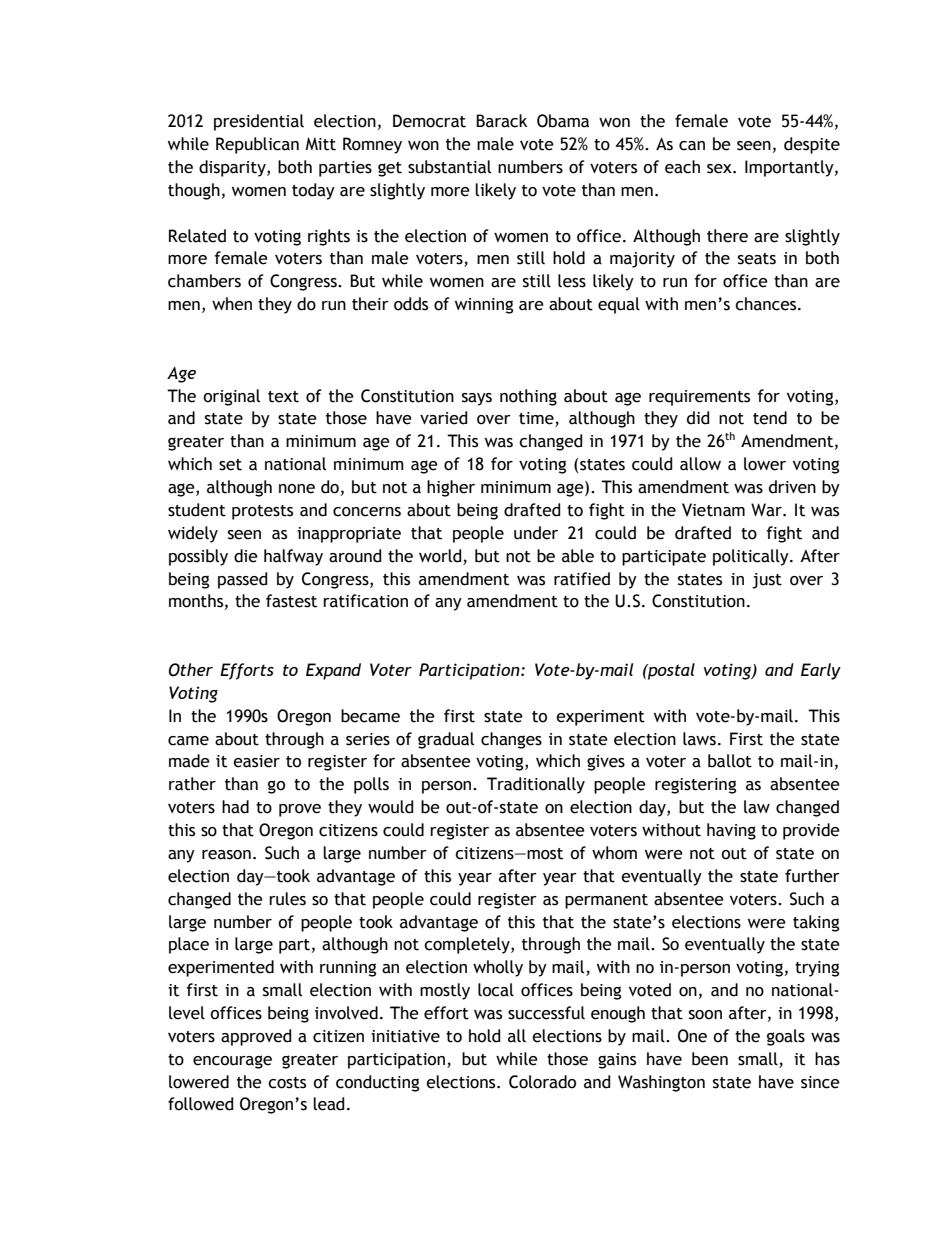 Image resolution: width=952 pixels, height=1233 pixels. Describe the element at coordinates (257, 145) in the image. I see `Republican` at that location.
